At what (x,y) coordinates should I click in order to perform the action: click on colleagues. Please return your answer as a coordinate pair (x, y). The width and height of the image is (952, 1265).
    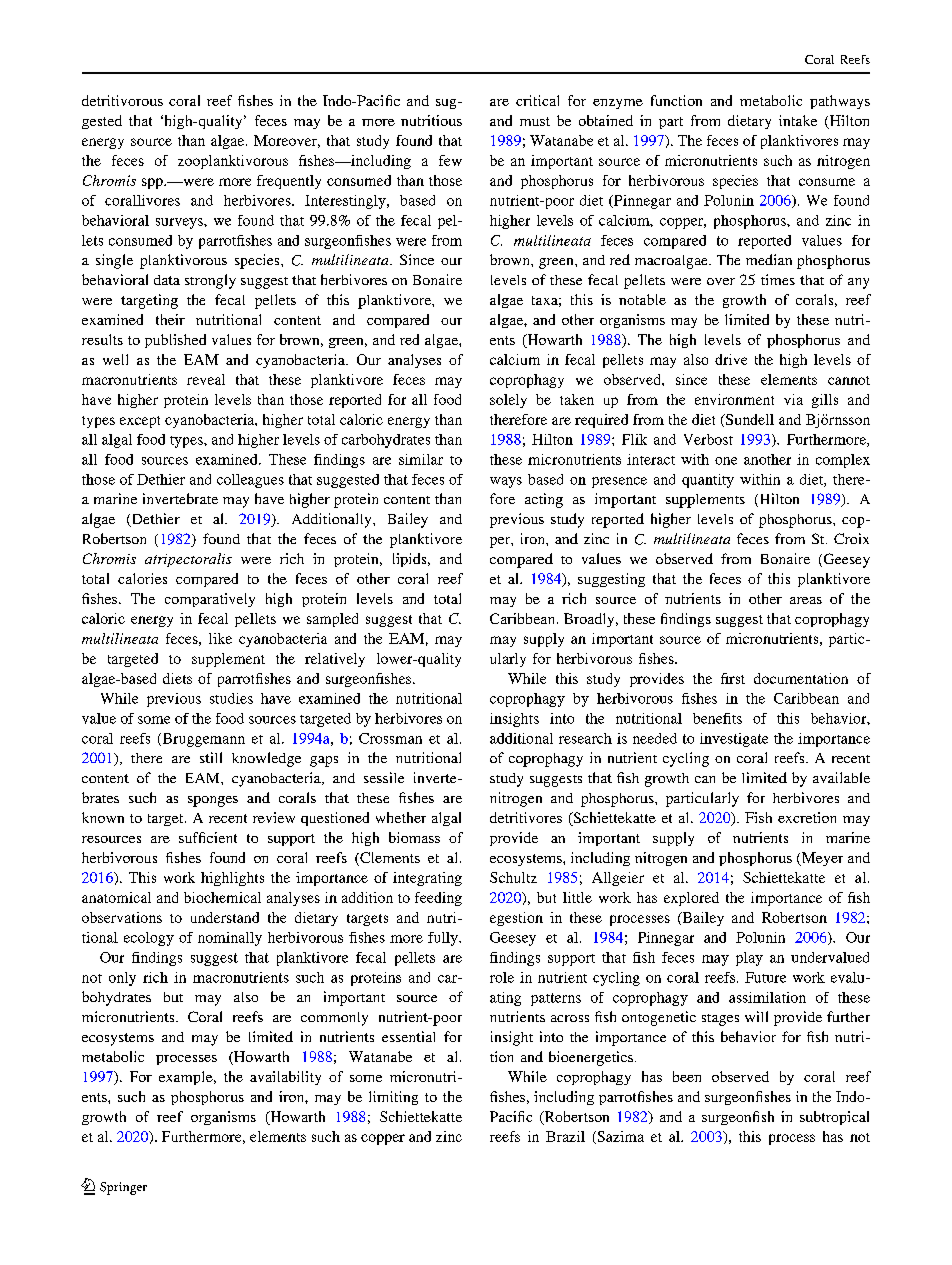
    Looking at the image, I should click on (250, 481).
